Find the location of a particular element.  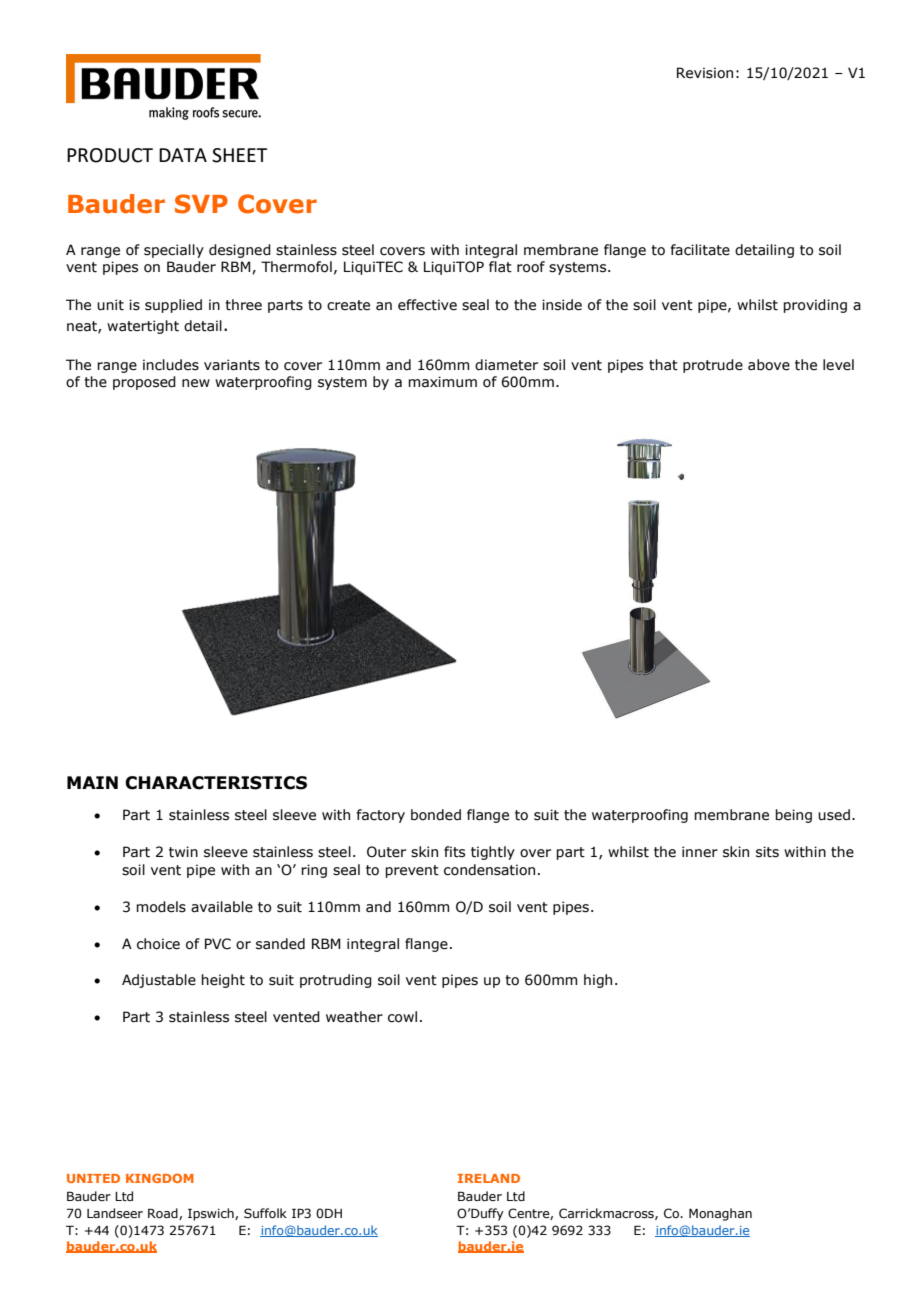

flat is located at coordinates (500, 267).
